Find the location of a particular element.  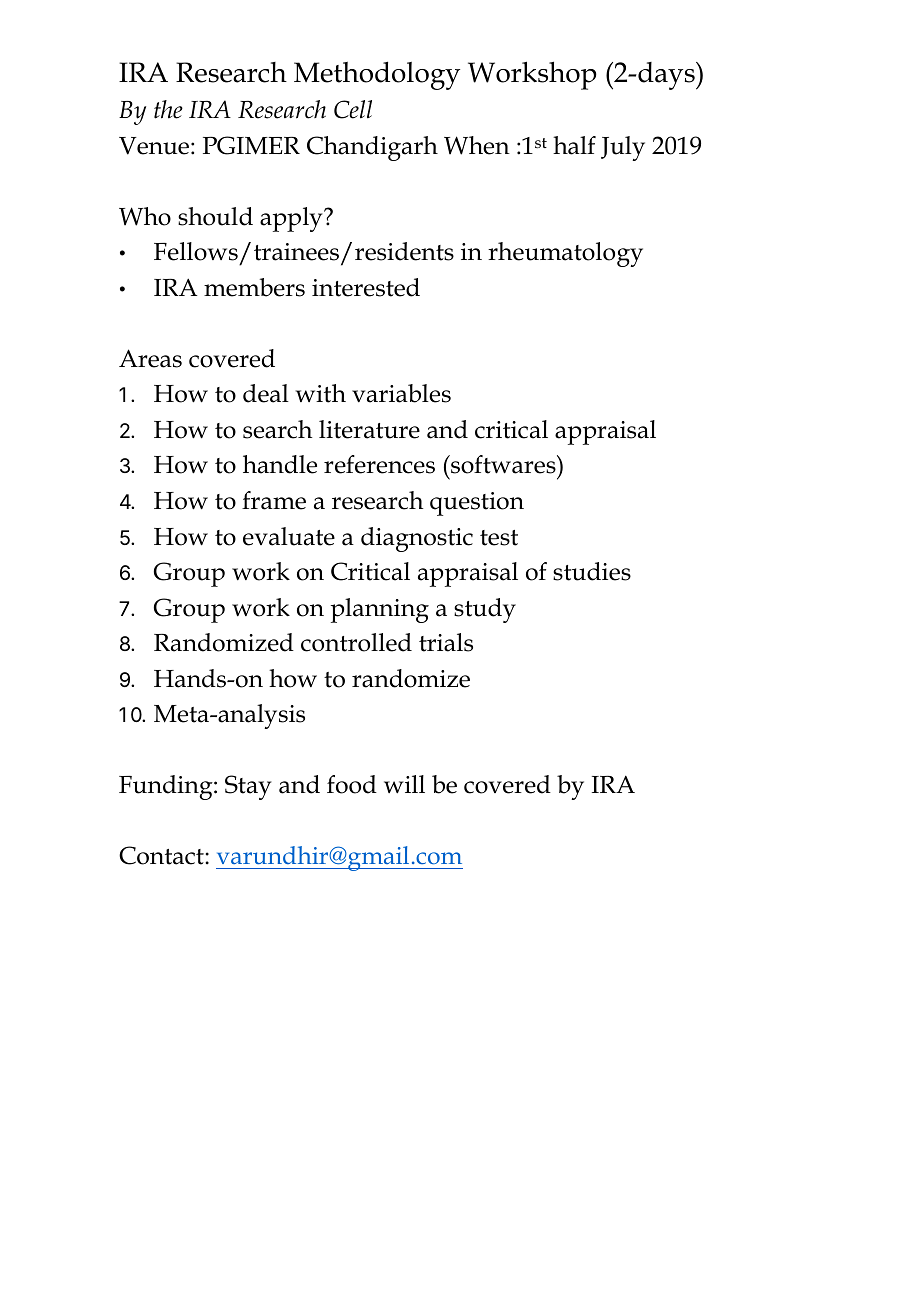

food is located at coordinates (352, 784).
